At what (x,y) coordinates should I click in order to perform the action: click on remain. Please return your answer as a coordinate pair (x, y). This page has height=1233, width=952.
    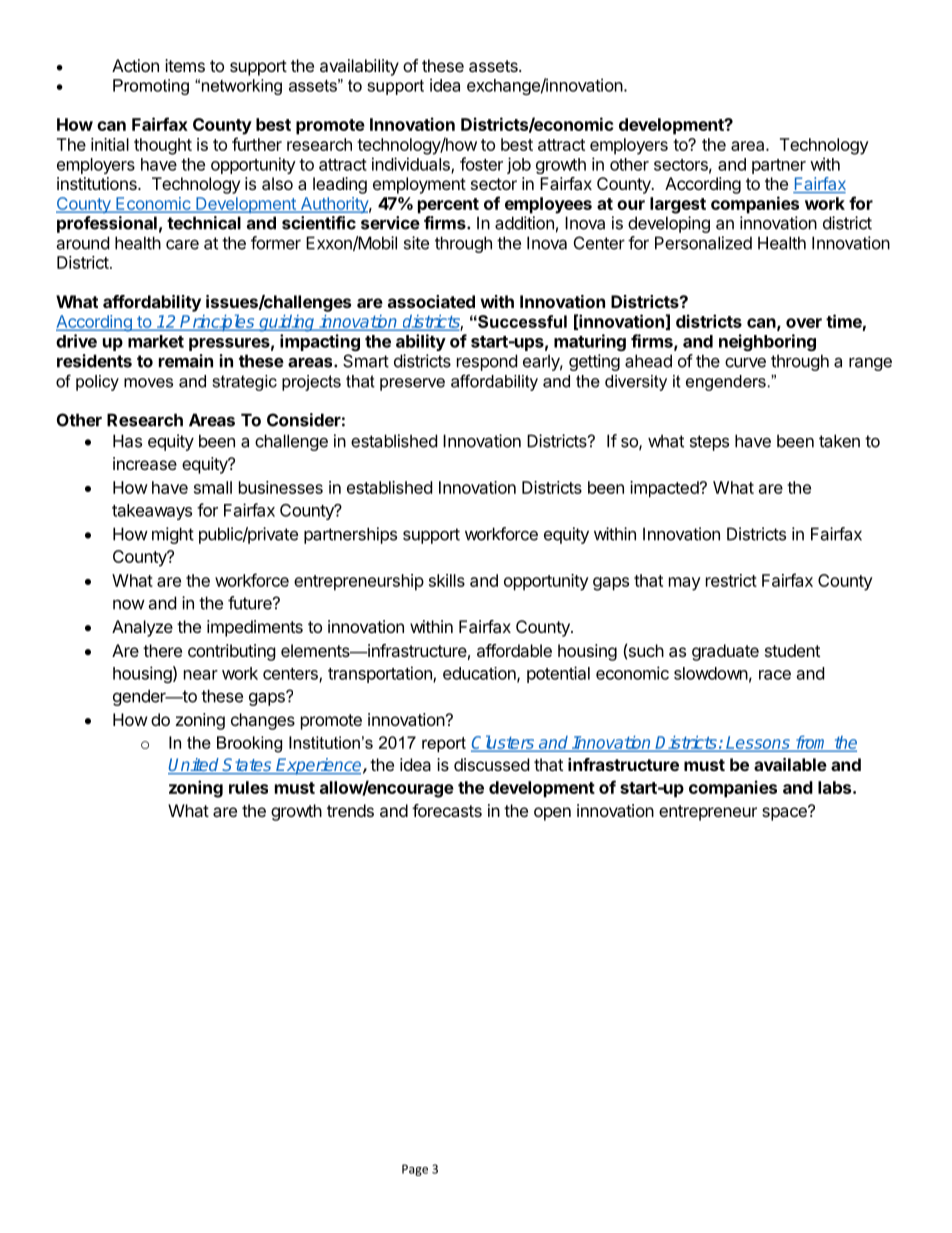
    Looking at the image, I should click on (186, 361).
